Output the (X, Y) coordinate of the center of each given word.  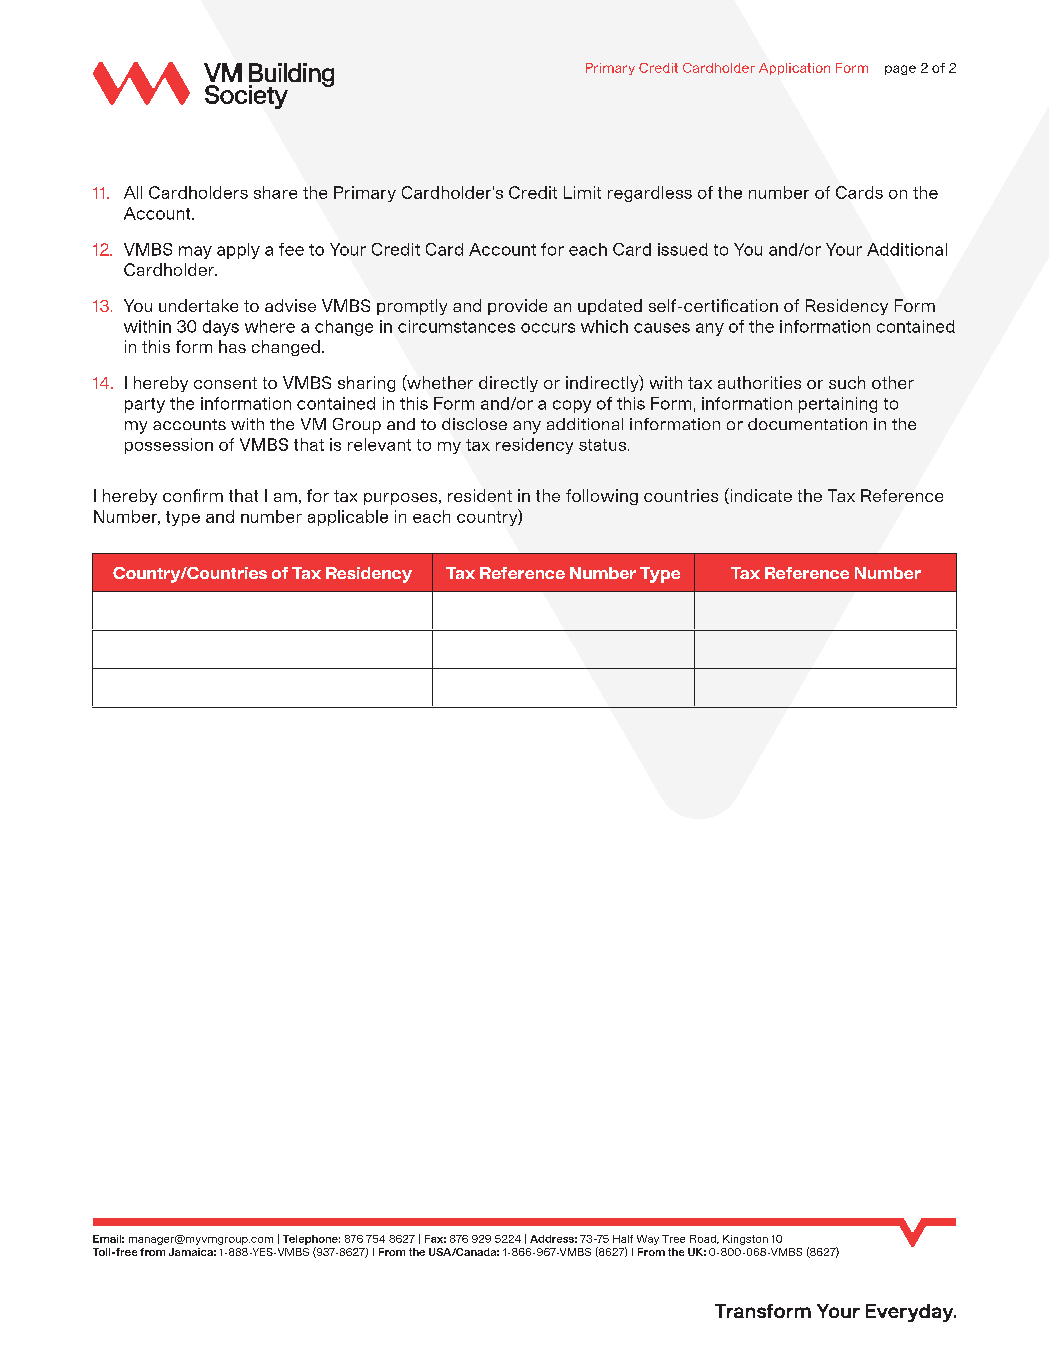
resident (480, 495)
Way (648, 1240)
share (275, 192)
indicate (760, 496)
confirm (193, 495)
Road (704, 1239)
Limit (582, 192)
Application (794, 69)
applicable (348, 518)
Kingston (745, 1240)
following (602, 497)
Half (623, 1239)
